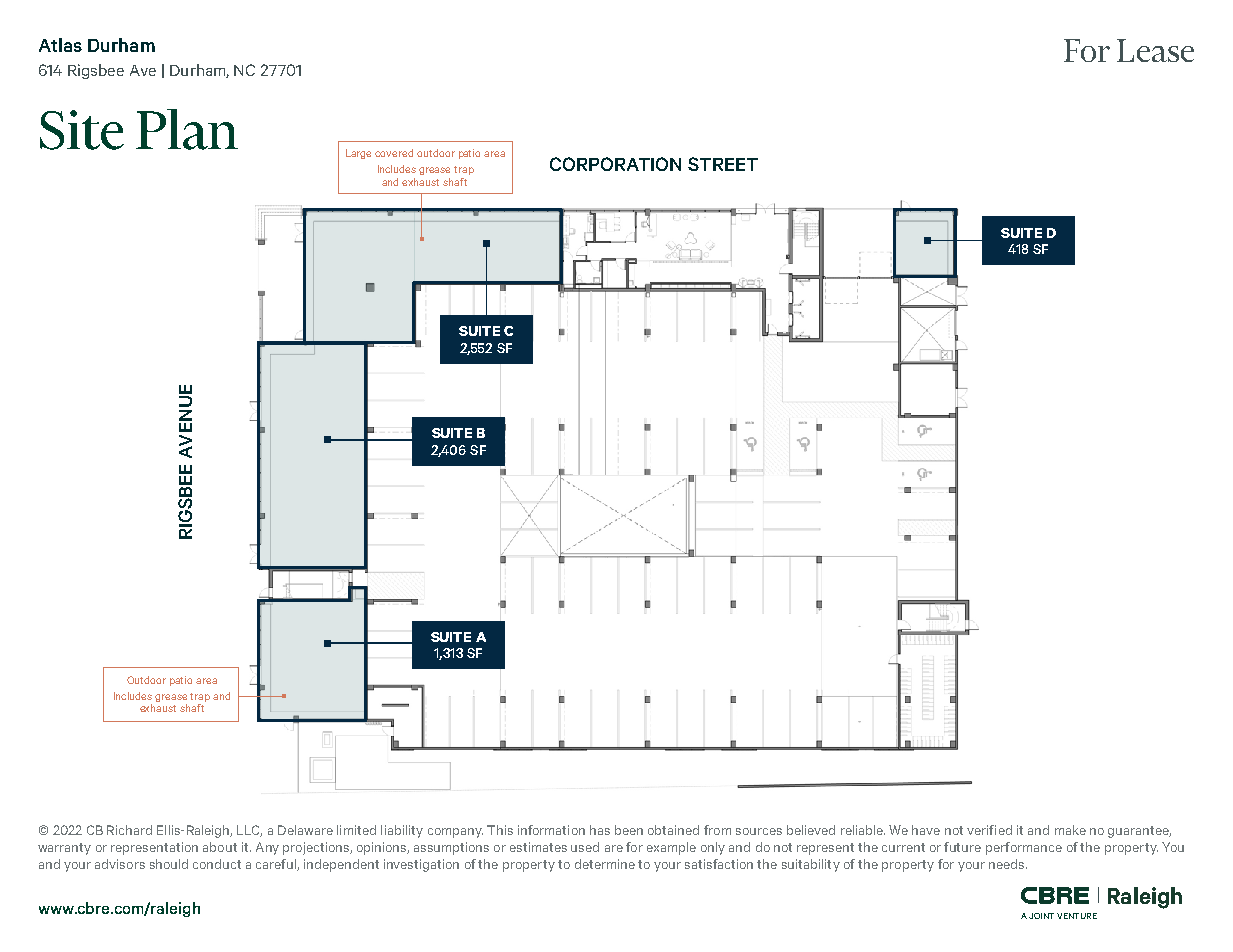  I want to click on Richard, so click(129, 830).
